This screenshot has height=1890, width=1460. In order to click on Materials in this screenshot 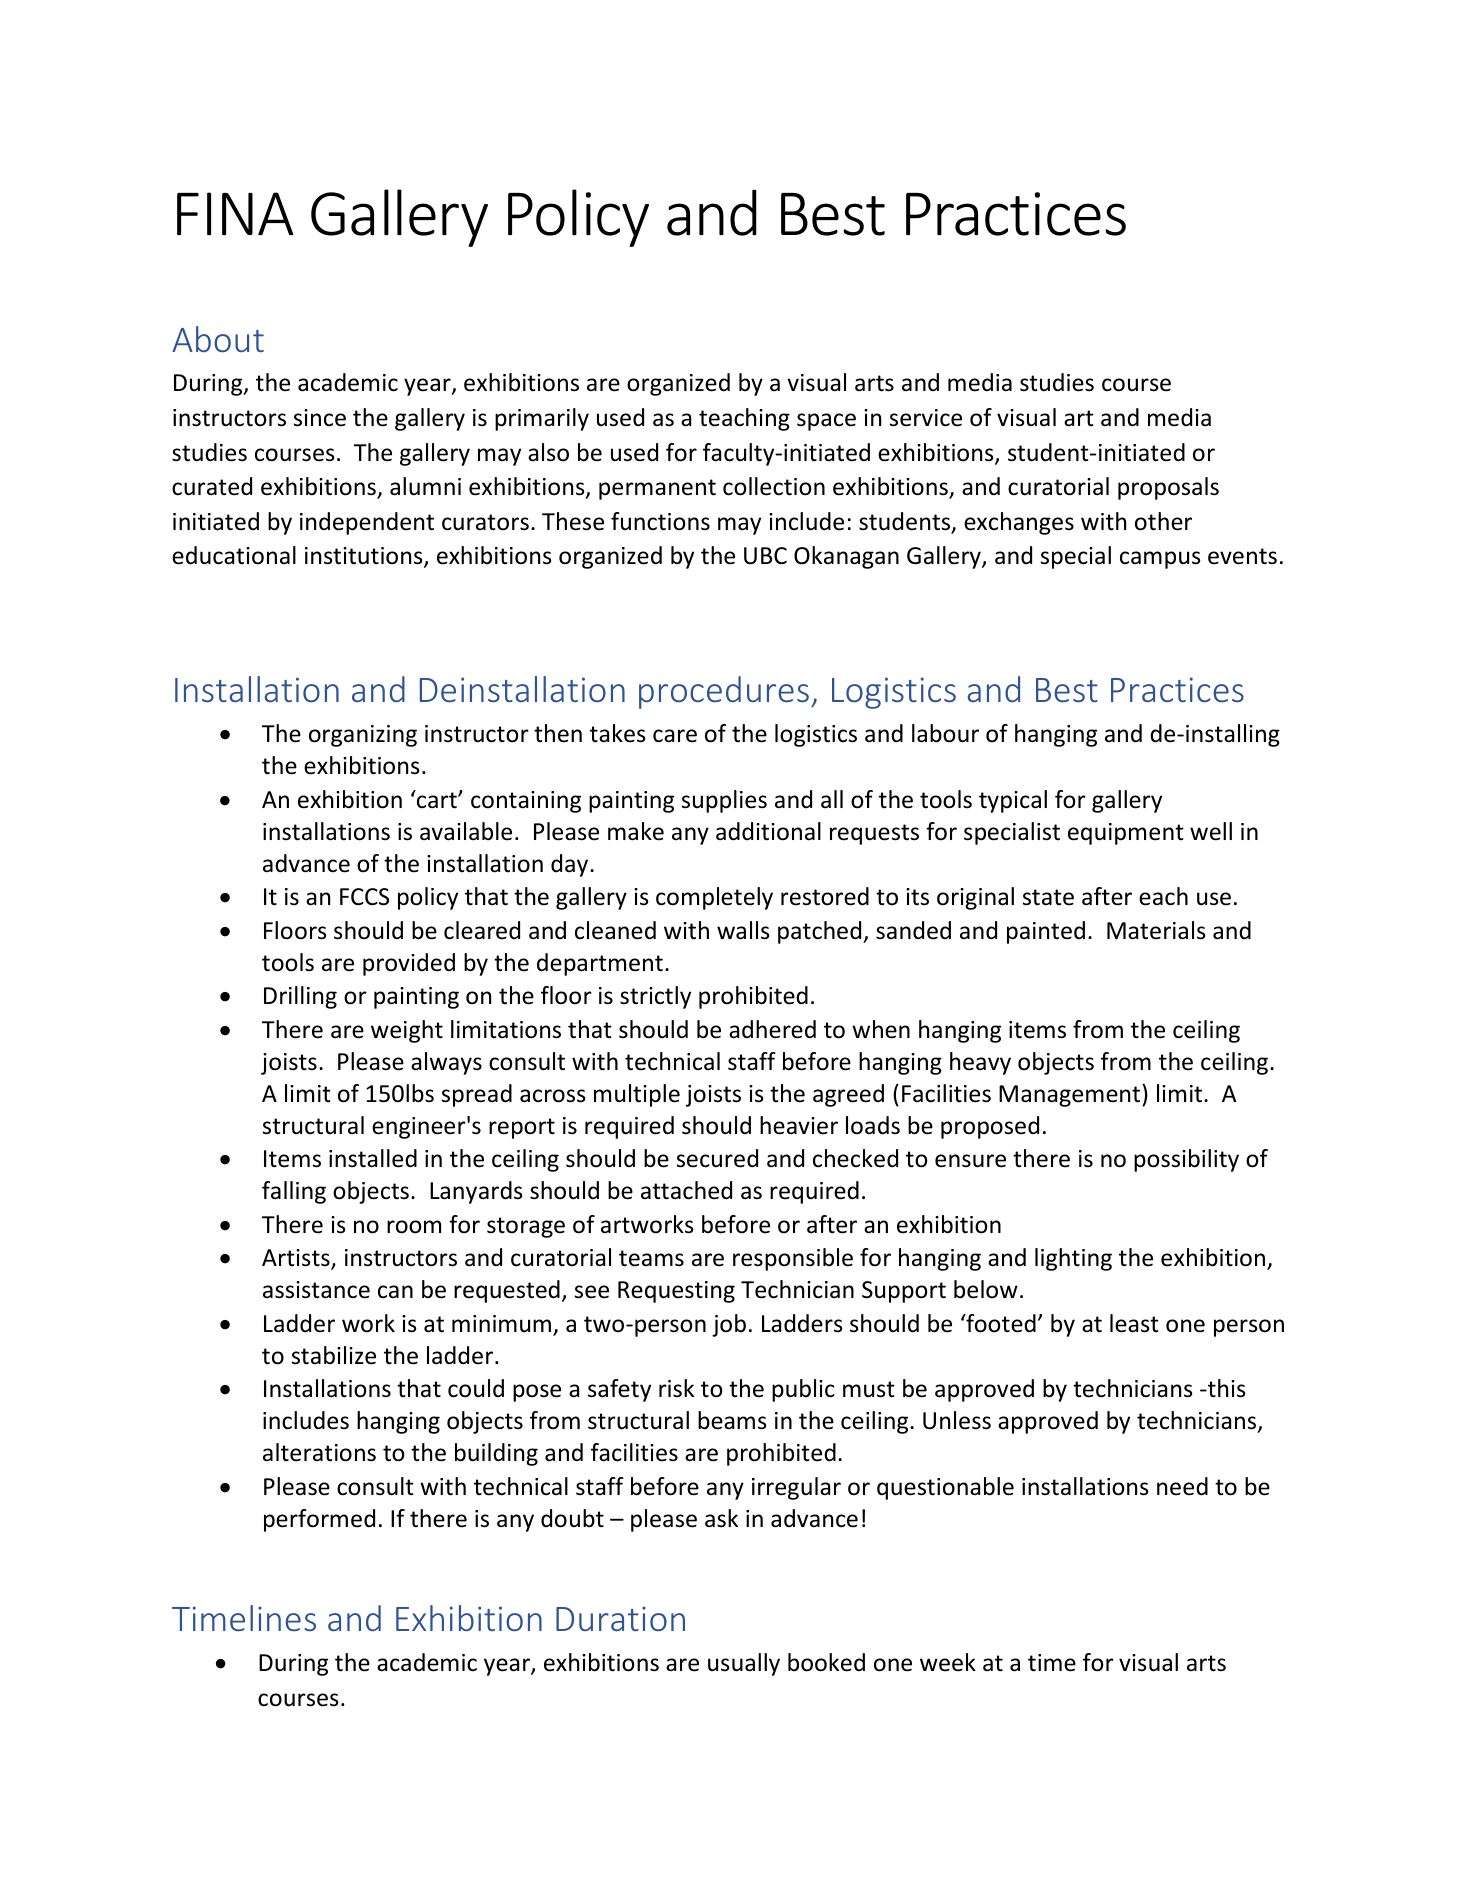, I will do `click(1156, 930)`.
